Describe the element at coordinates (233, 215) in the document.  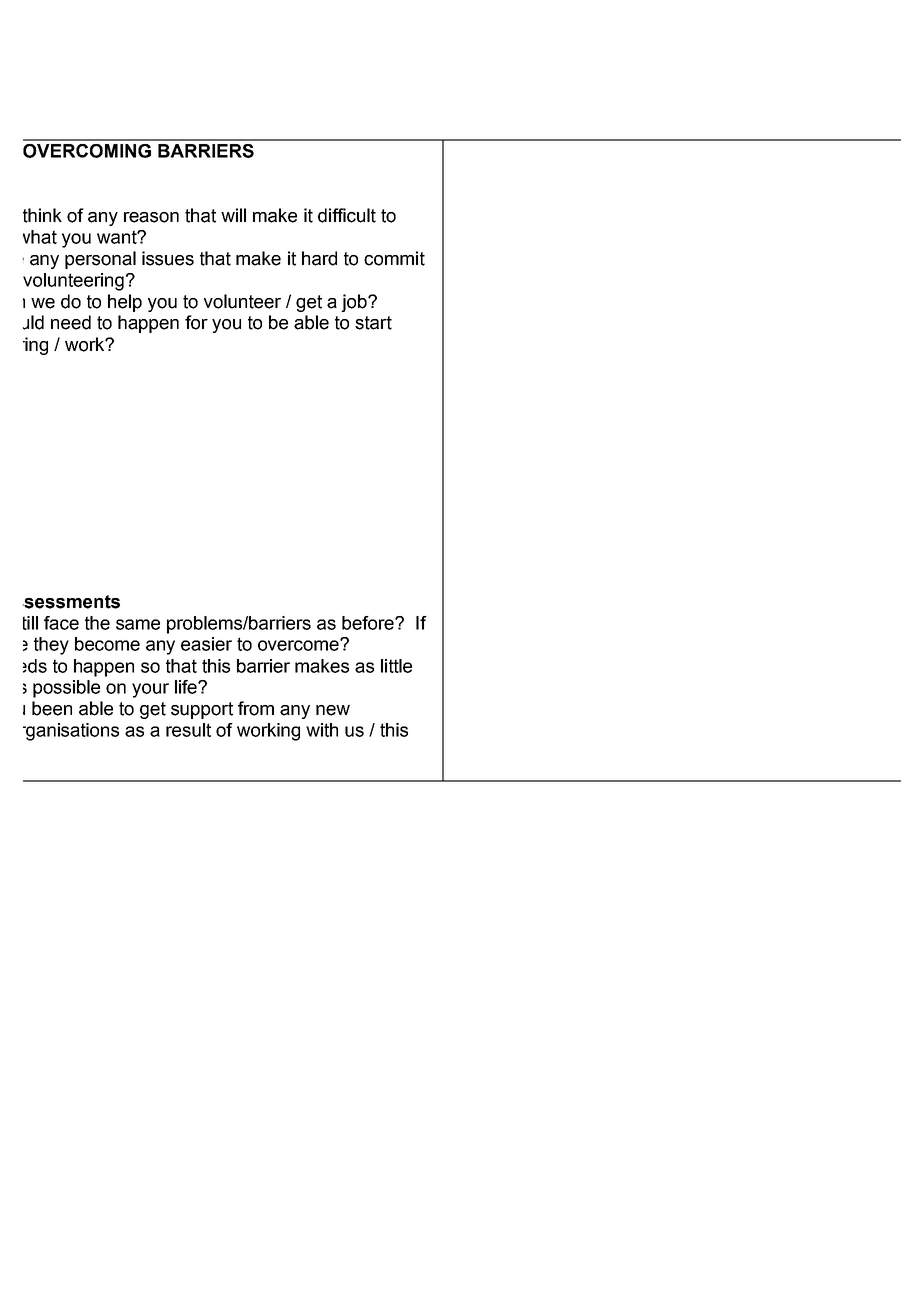
I see `will` at that location.
